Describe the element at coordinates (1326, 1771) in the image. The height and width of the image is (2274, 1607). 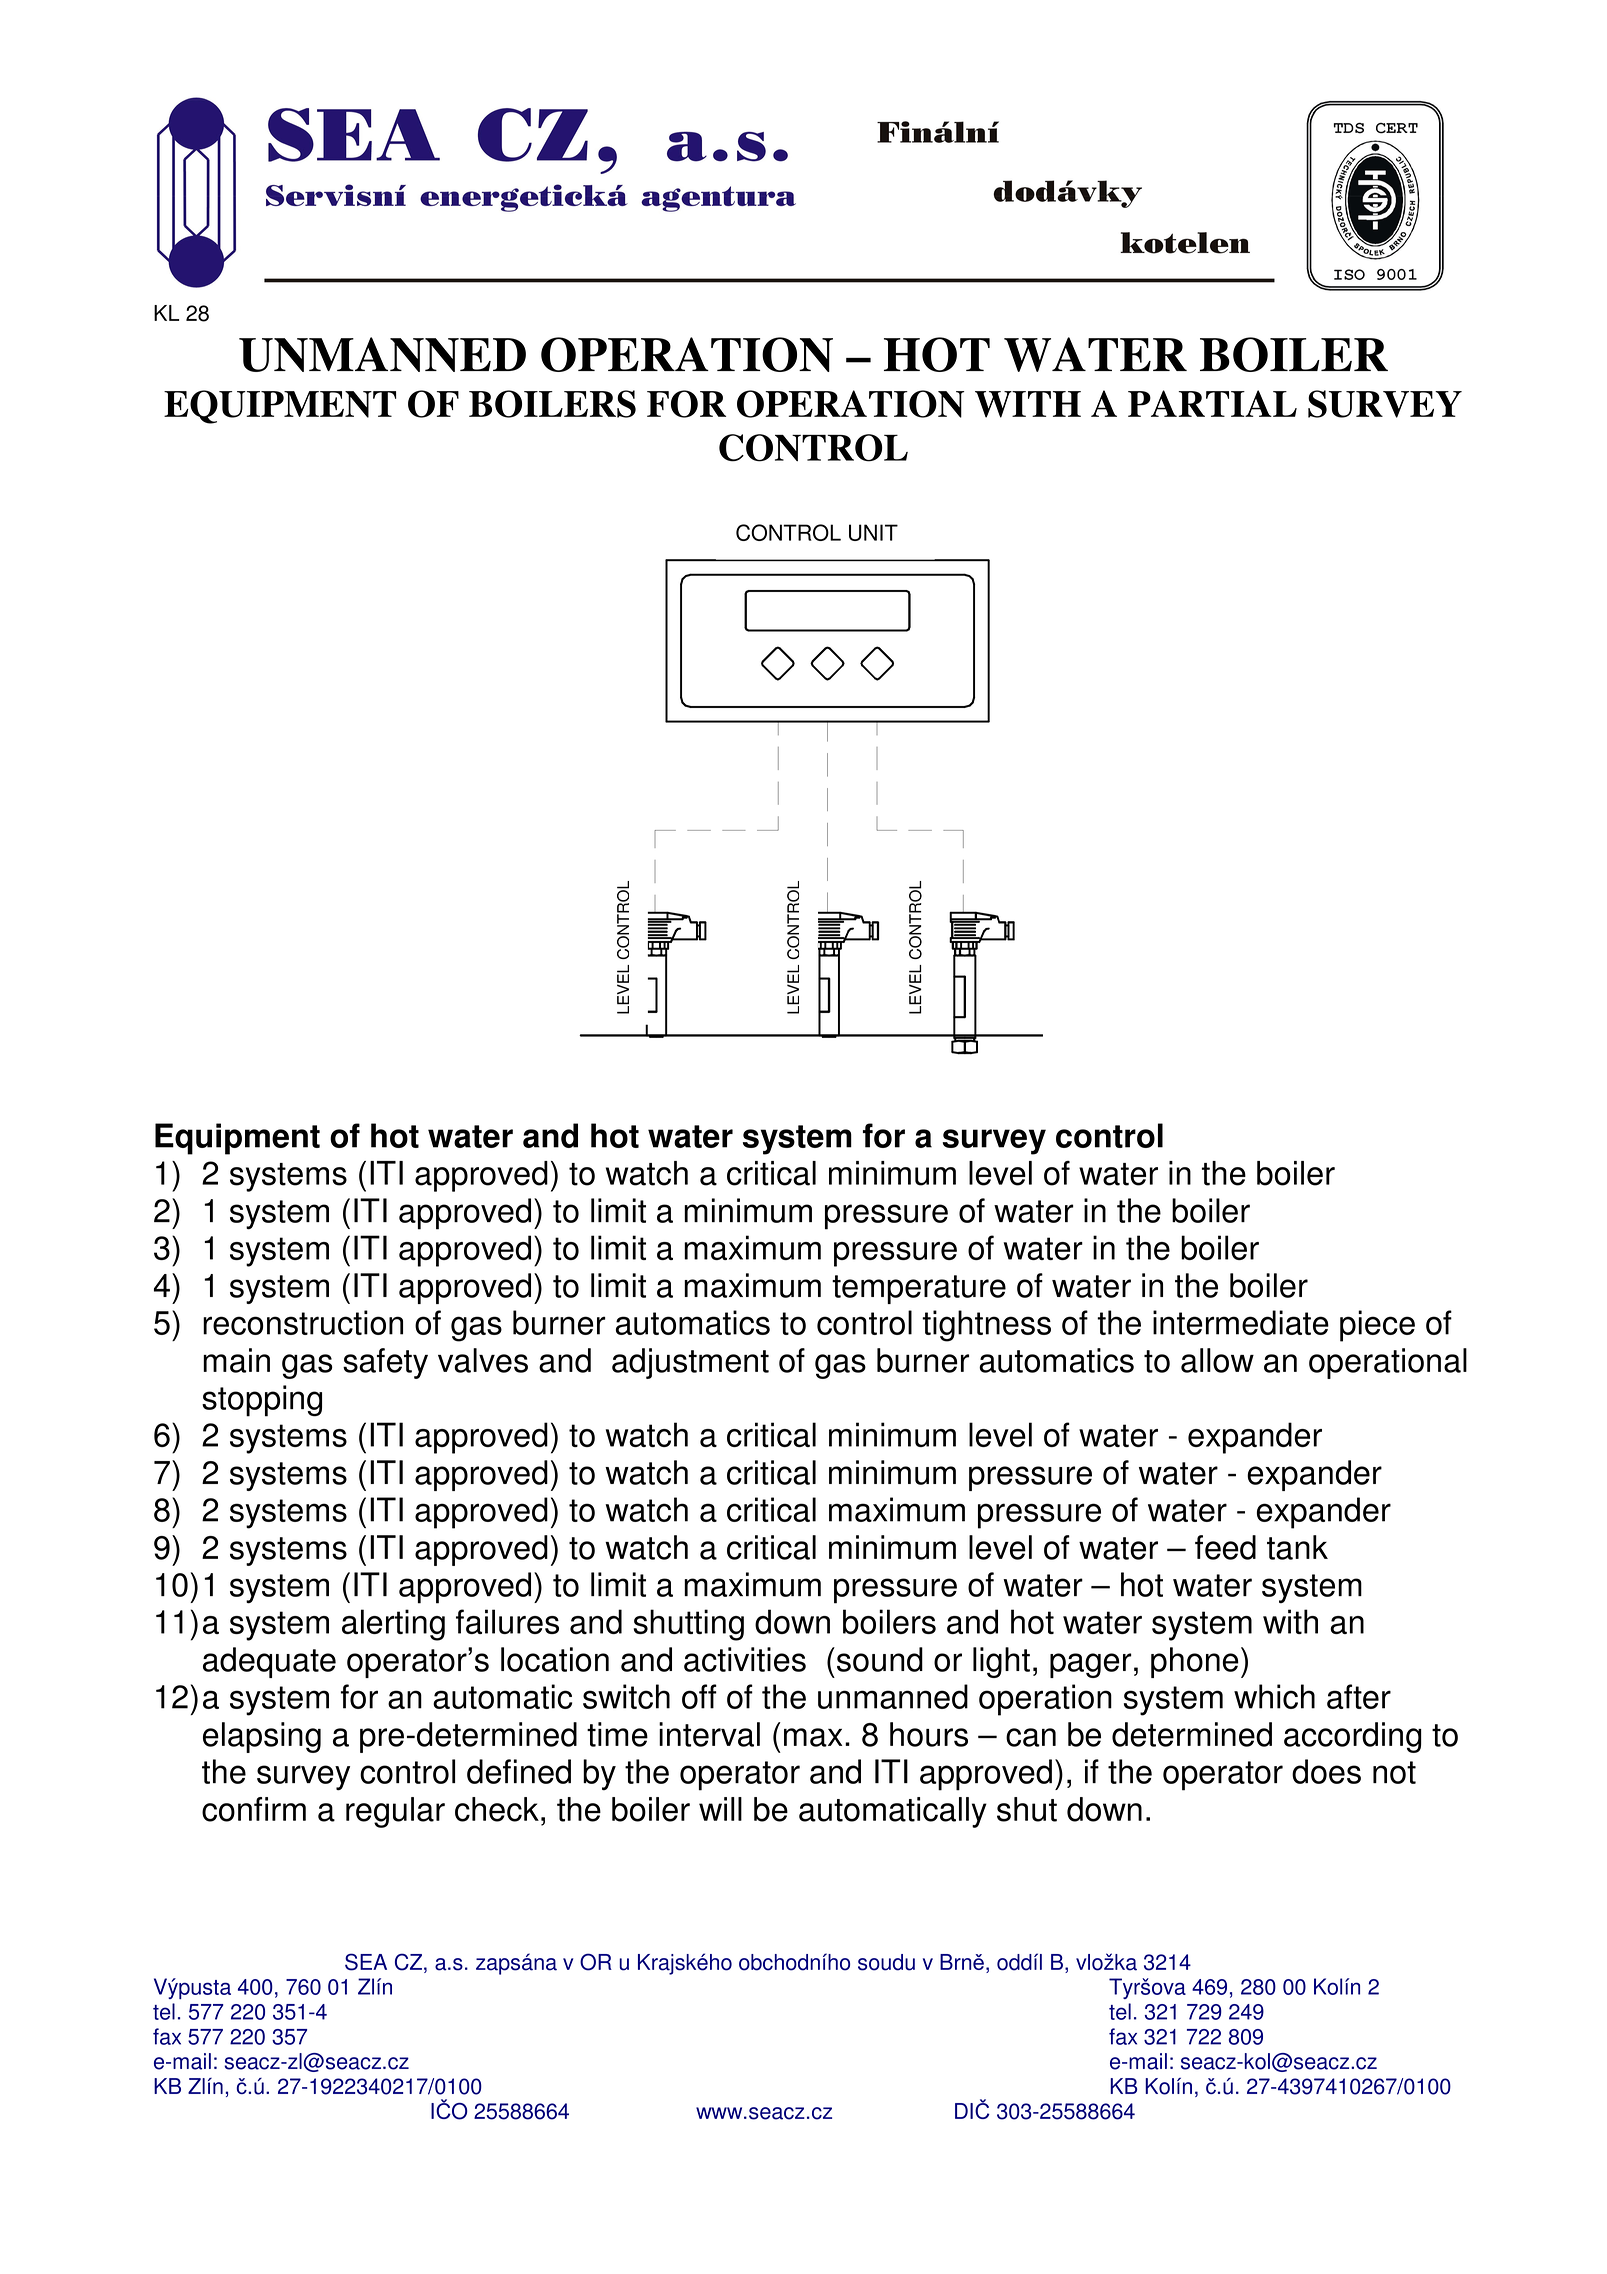
I see `does` at that location.
